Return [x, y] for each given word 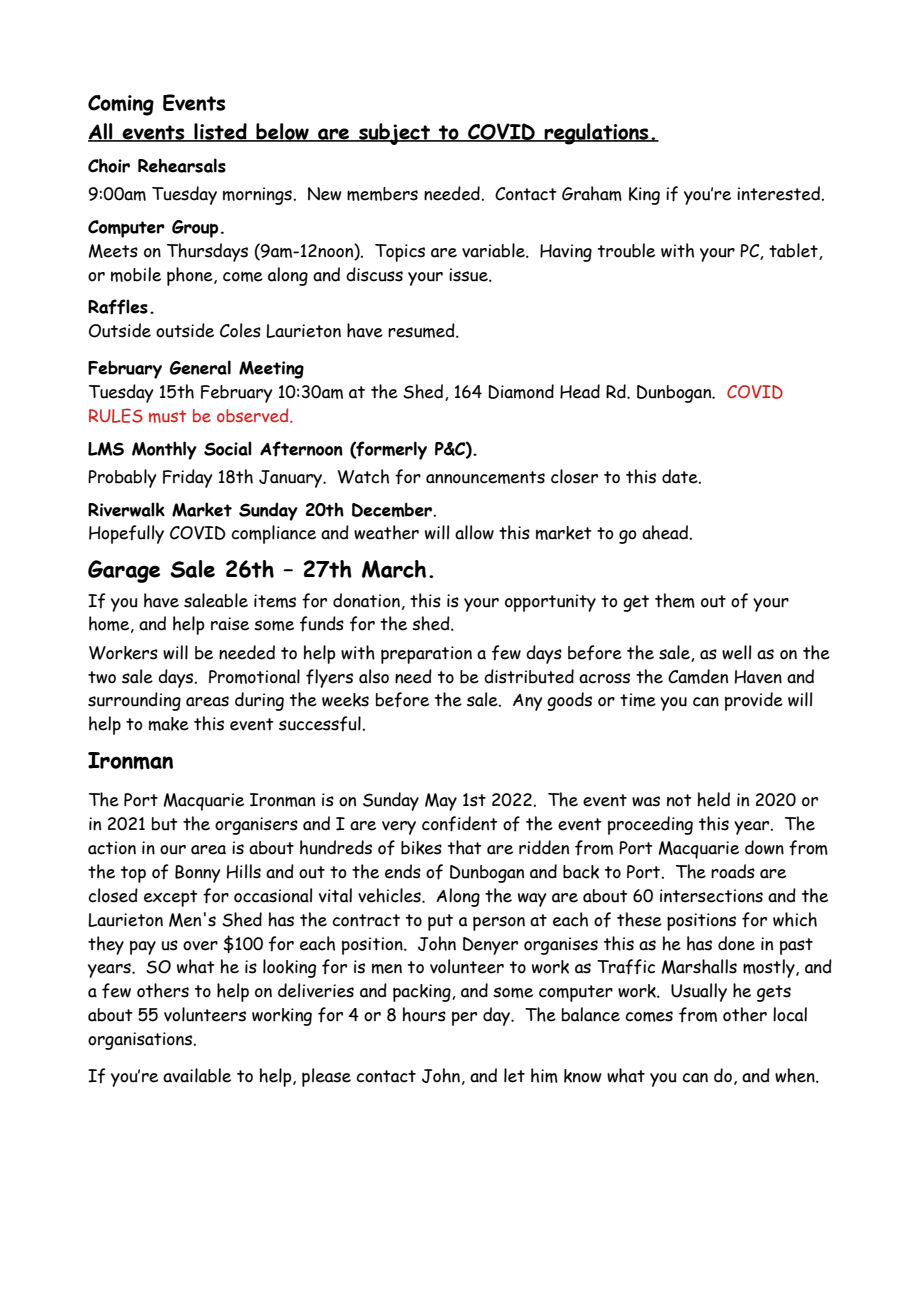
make [169, 724]
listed [220, 132]
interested [779, 193]
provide [754, 701]
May [441, 802]
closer [574, 476]
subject [394, 134]
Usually [699, 992]
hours [424, 1014]
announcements [485, 477]
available [197, 1075]
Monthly [164, 450]
